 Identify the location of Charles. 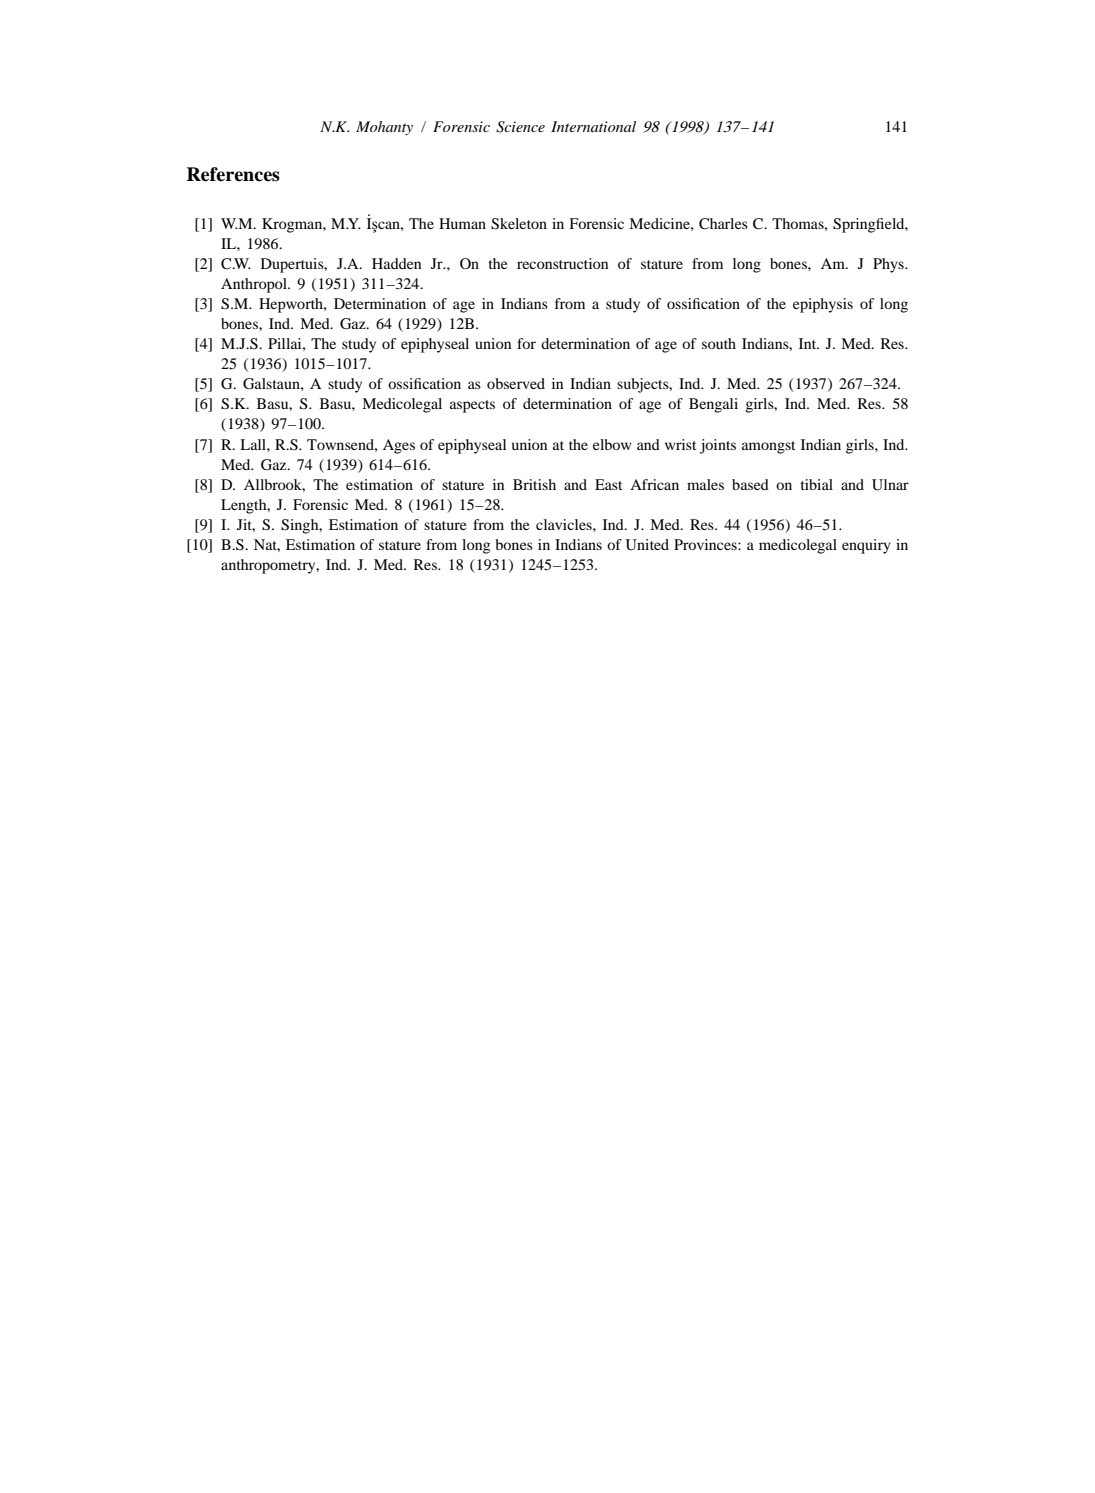
(723, 223).
